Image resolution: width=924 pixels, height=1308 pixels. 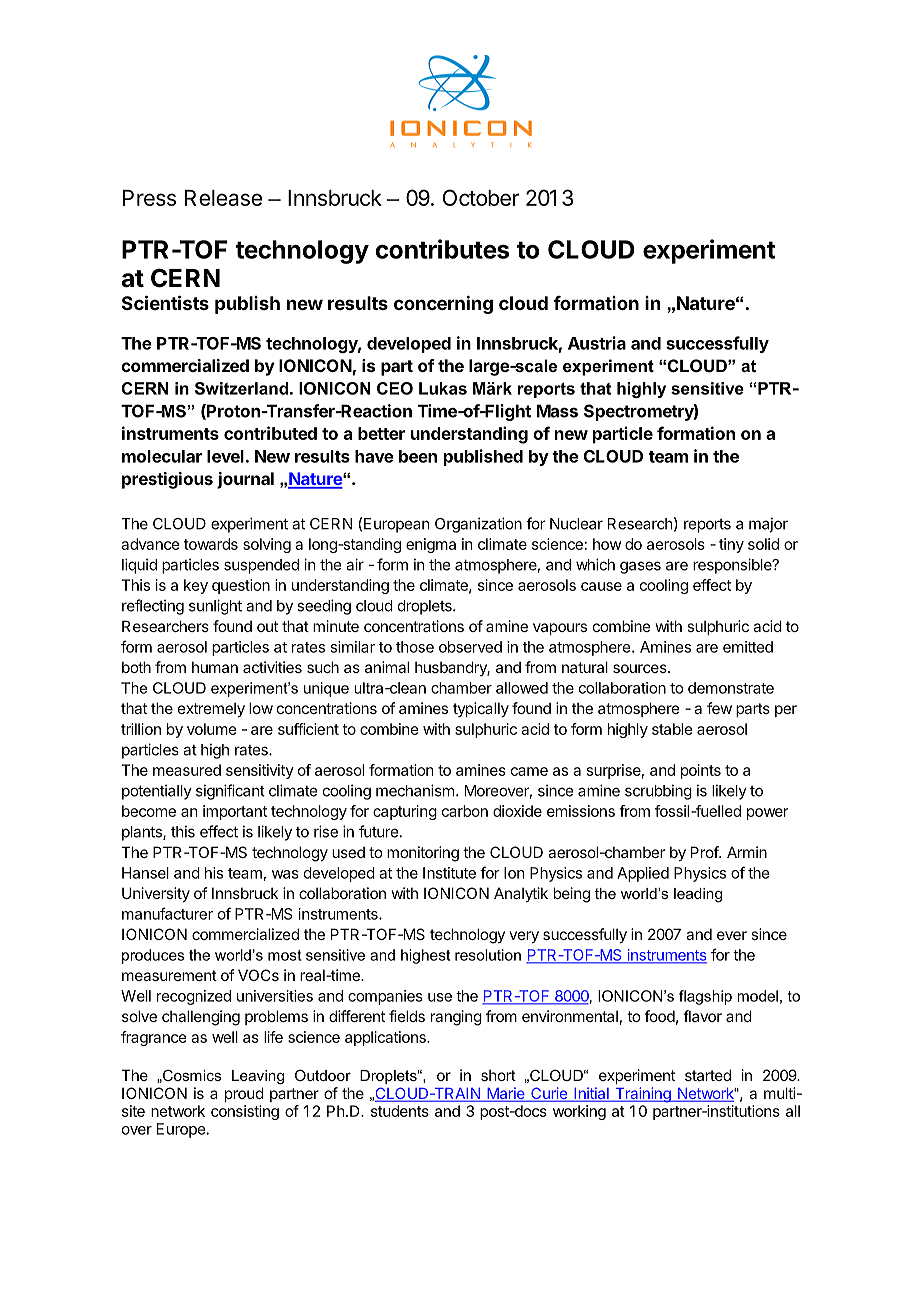 I want to click on short, so click(x=498, y=1075).
